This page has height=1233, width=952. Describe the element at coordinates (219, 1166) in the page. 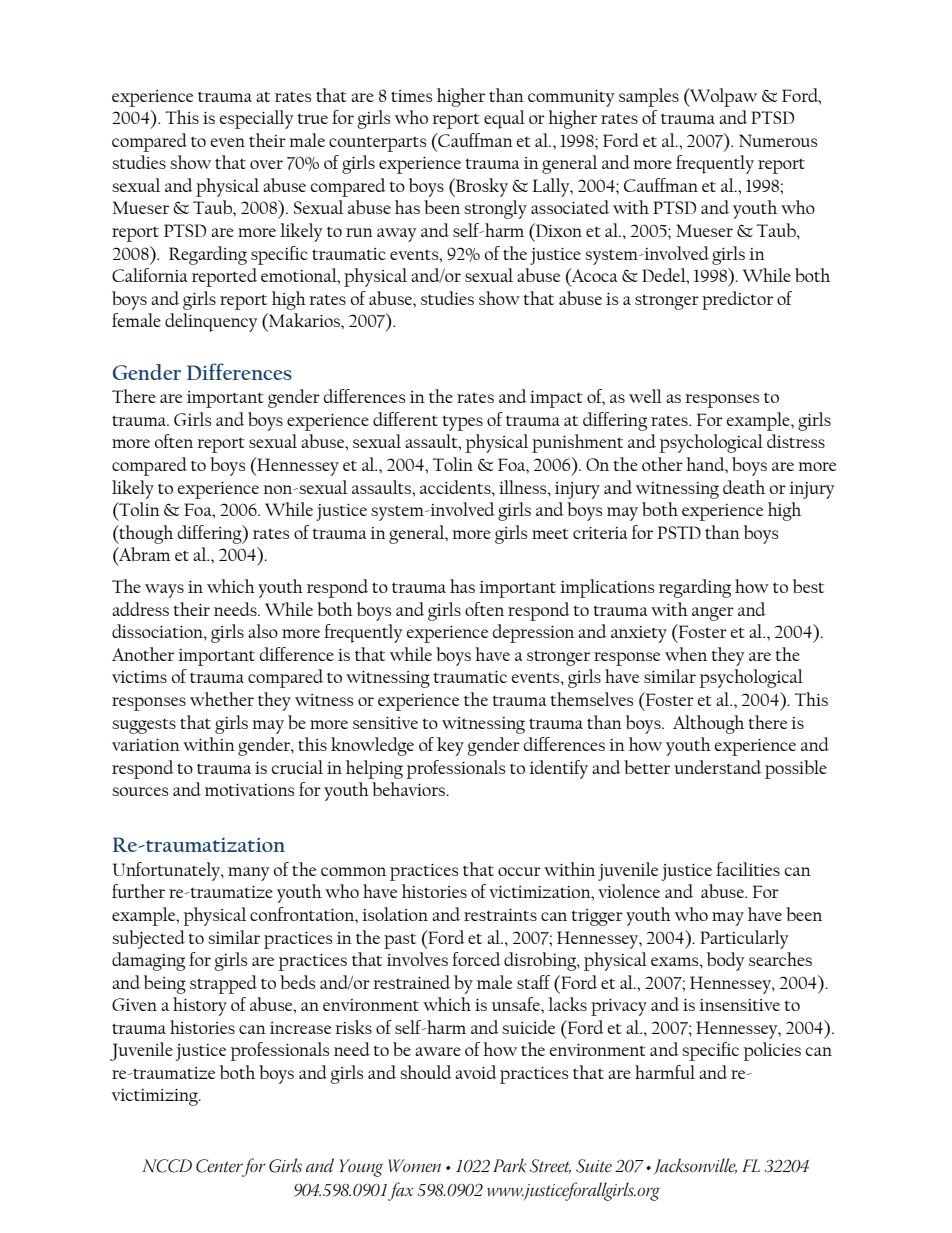

I see `Center` at that location.
